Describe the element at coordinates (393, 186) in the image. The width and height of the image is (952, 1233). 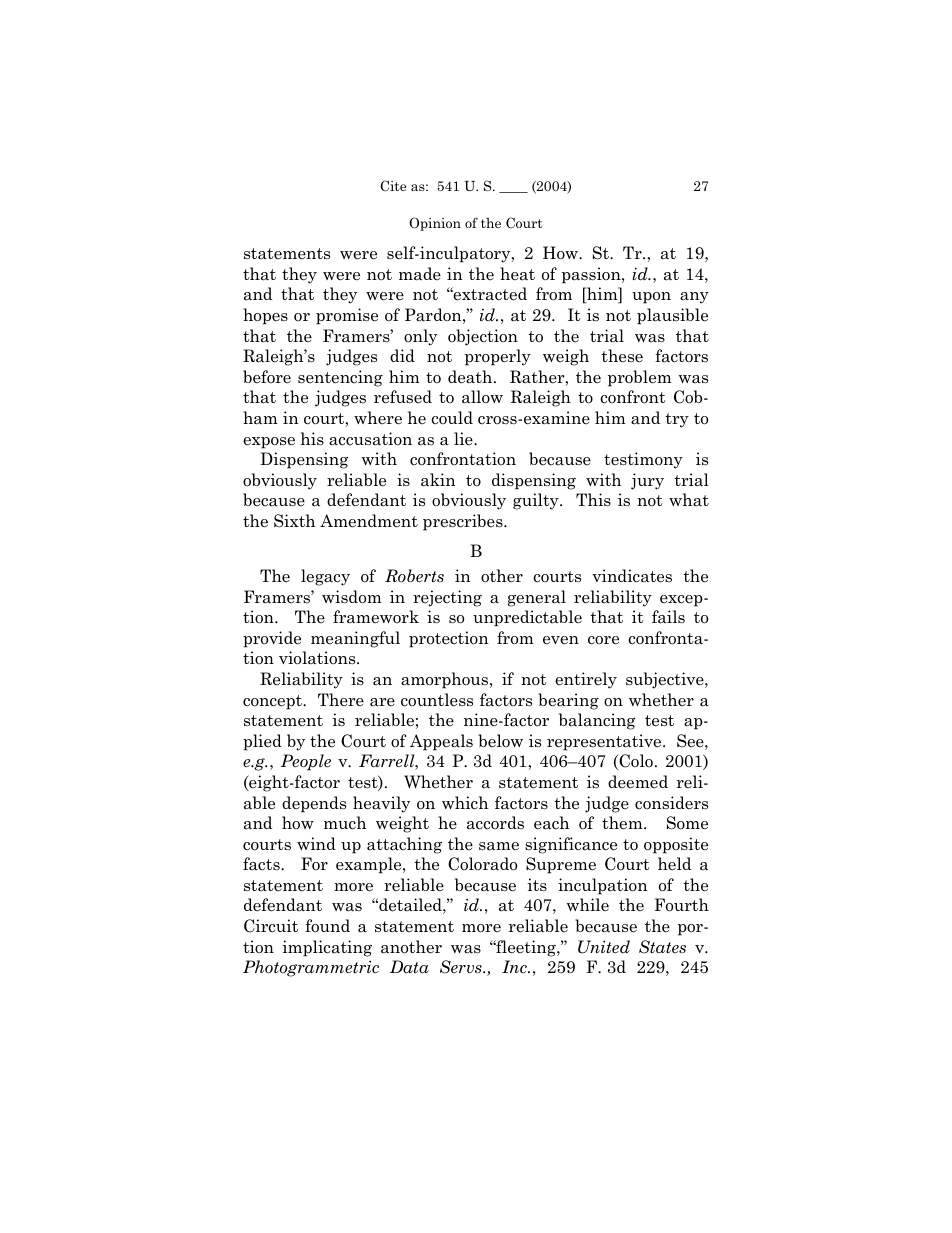
I see `Cite` at that location.
